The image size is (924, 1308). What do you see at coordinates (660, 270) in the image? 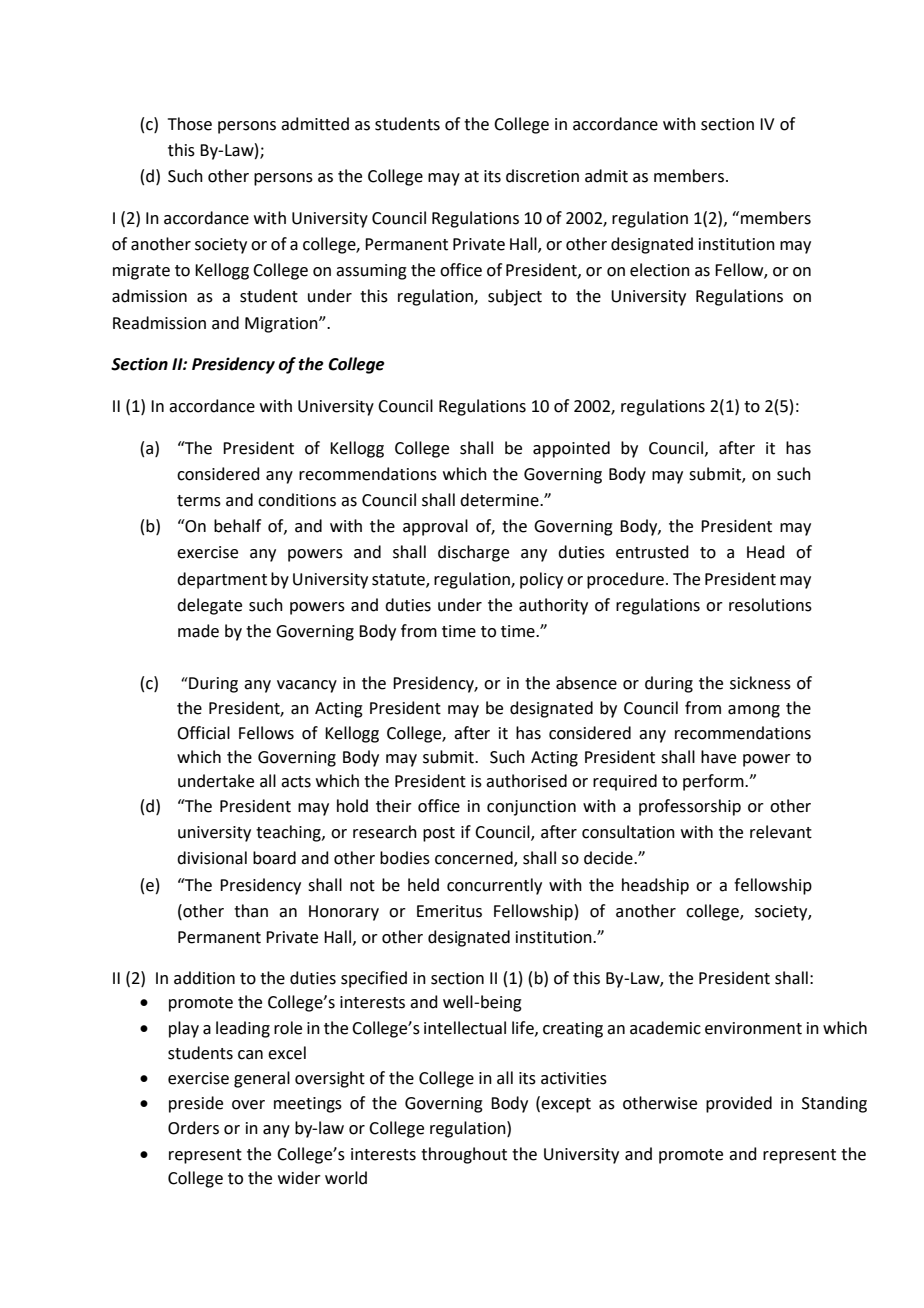
I see `election` at bounding box center [660, 270].
